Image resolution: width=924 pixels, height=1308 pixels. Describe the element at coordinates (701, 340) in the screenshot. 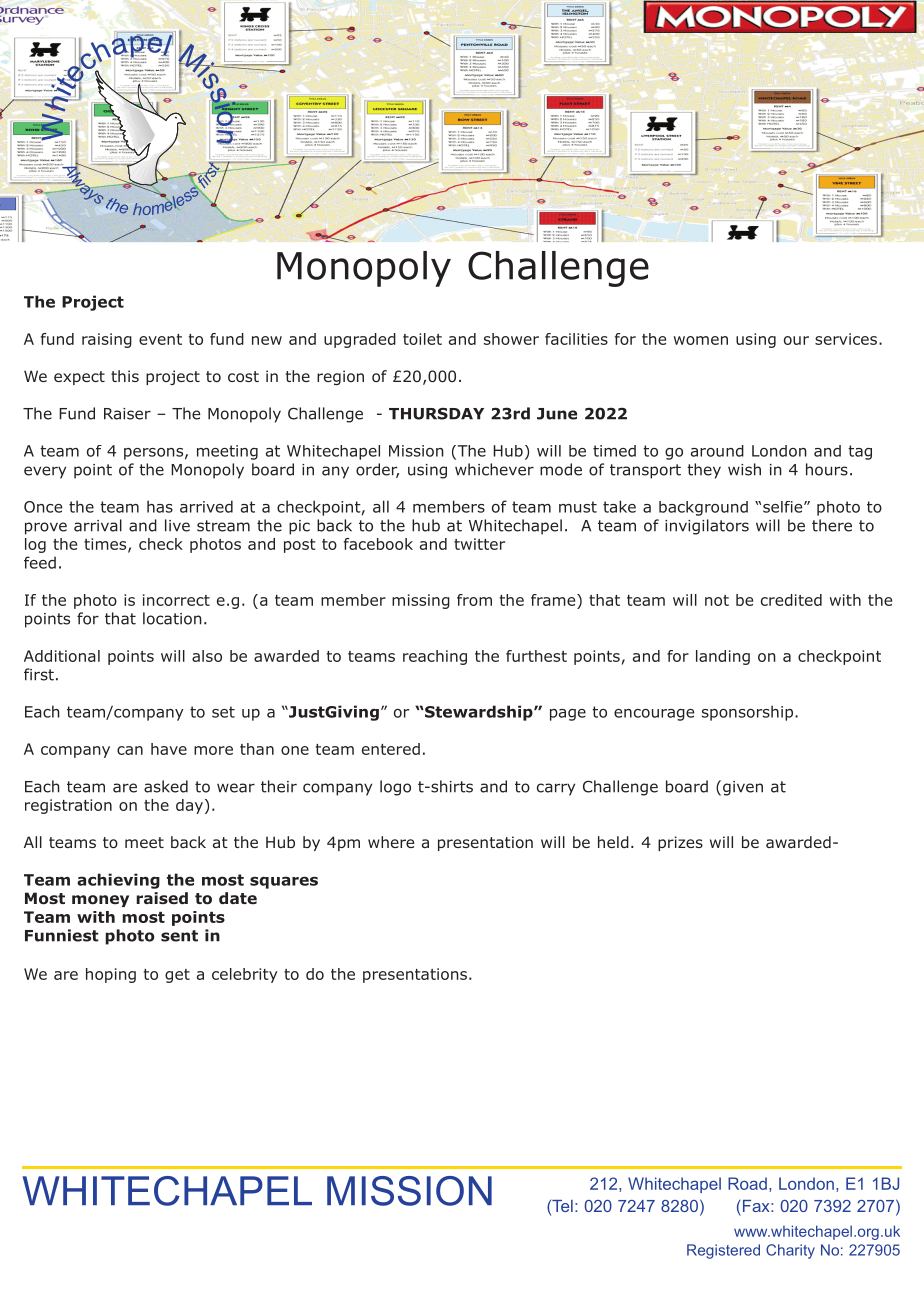

I see `women` at that location.
